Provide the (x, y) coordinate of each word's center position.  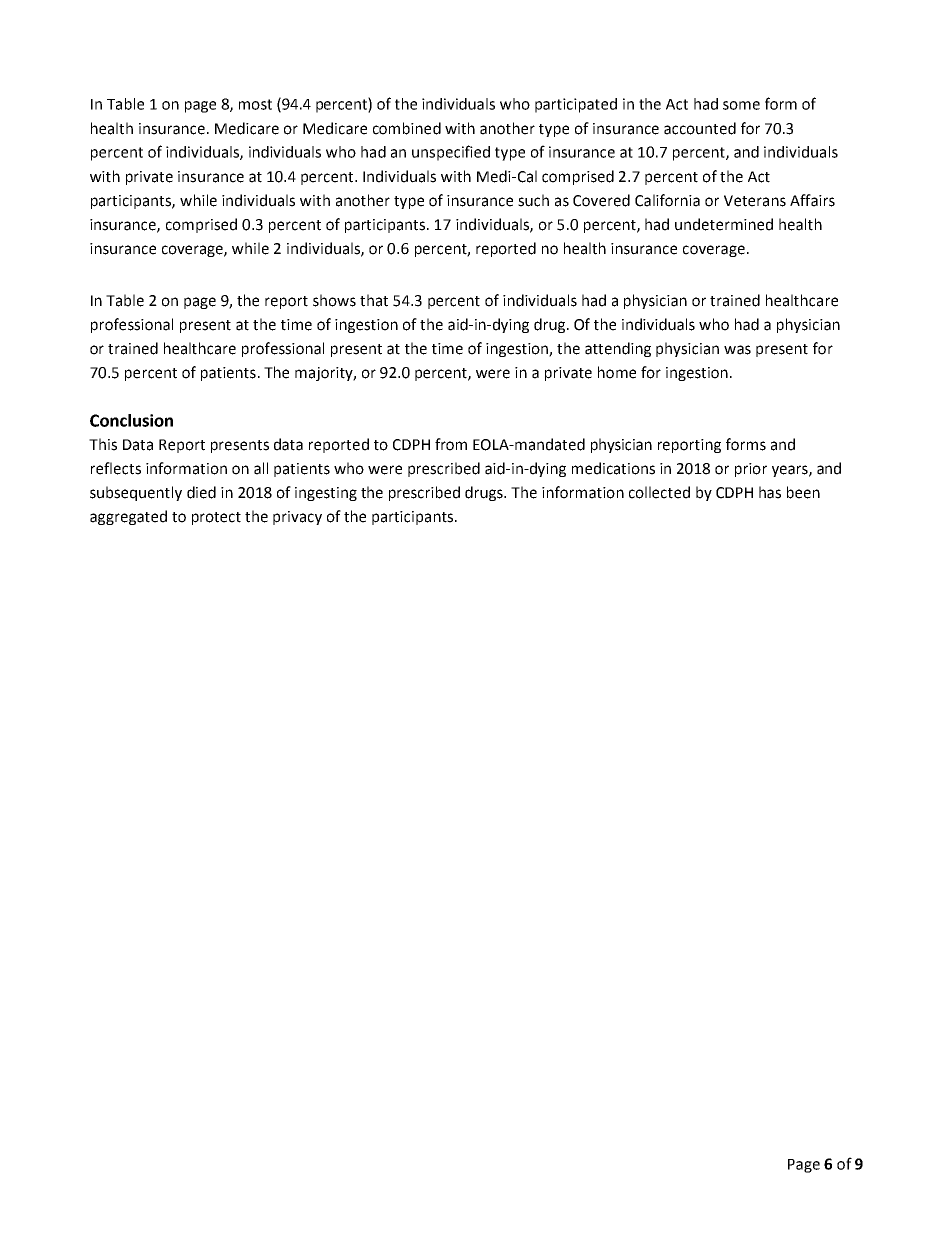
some (741, 105)
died (201, 492)
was (737, 350)
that (374, 300)
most (255, 104)
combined (407, 128)
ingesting (326, 494)
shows (334, 300)
